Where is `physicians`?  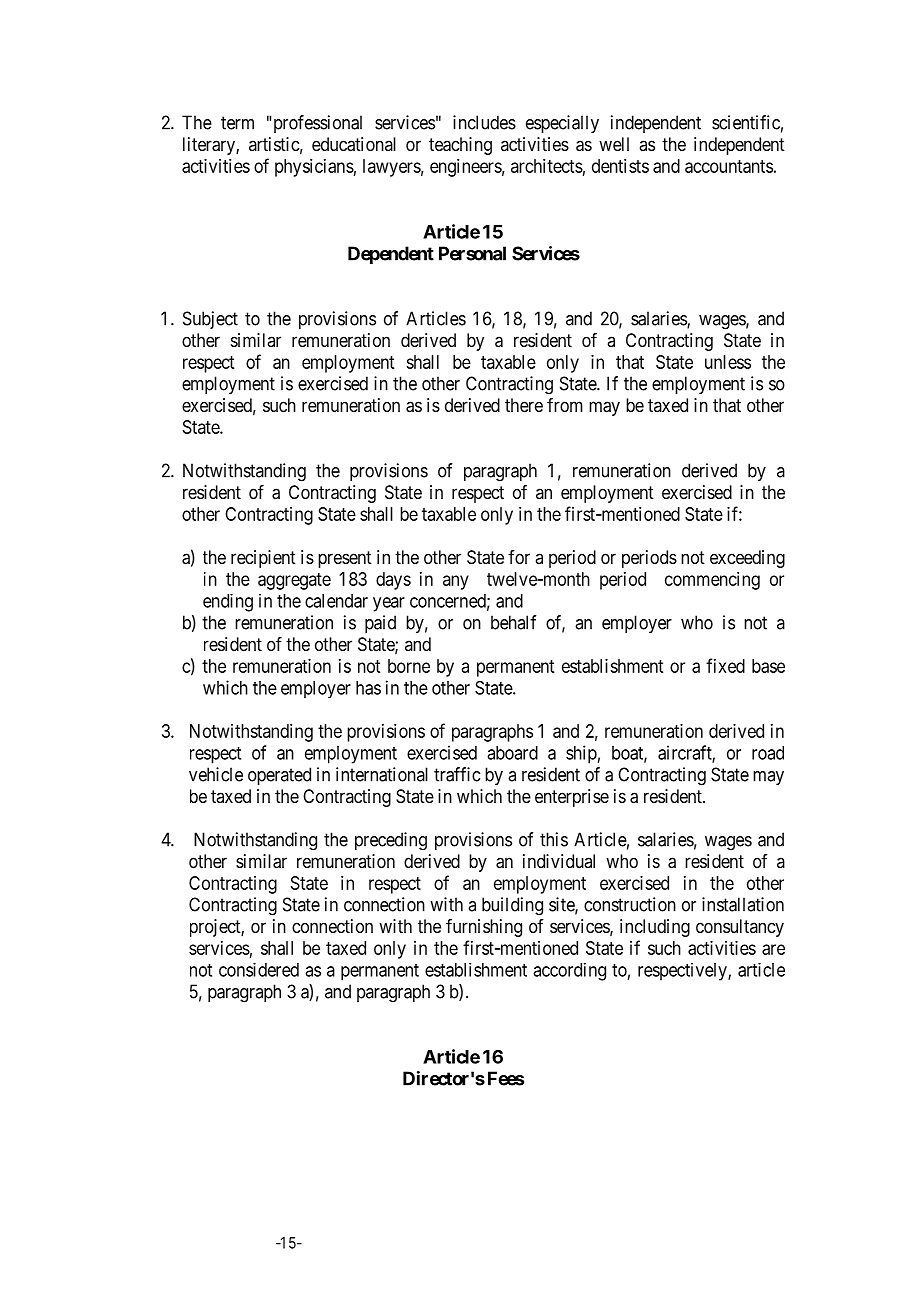
physicians is located at coordinates (314, 168).
